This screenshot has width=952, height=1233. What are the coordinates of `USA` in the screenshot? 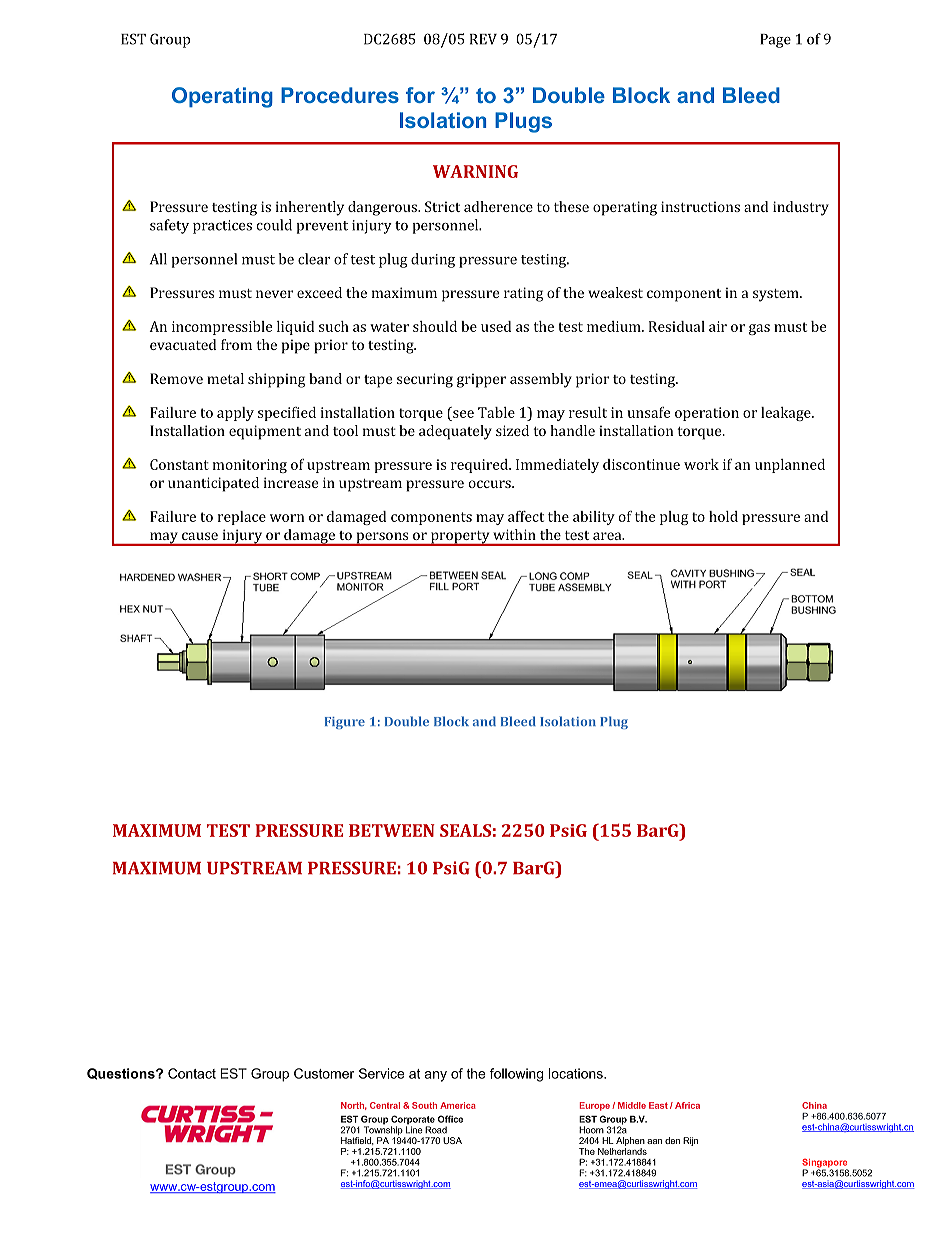 It's located at (452, 1140).
